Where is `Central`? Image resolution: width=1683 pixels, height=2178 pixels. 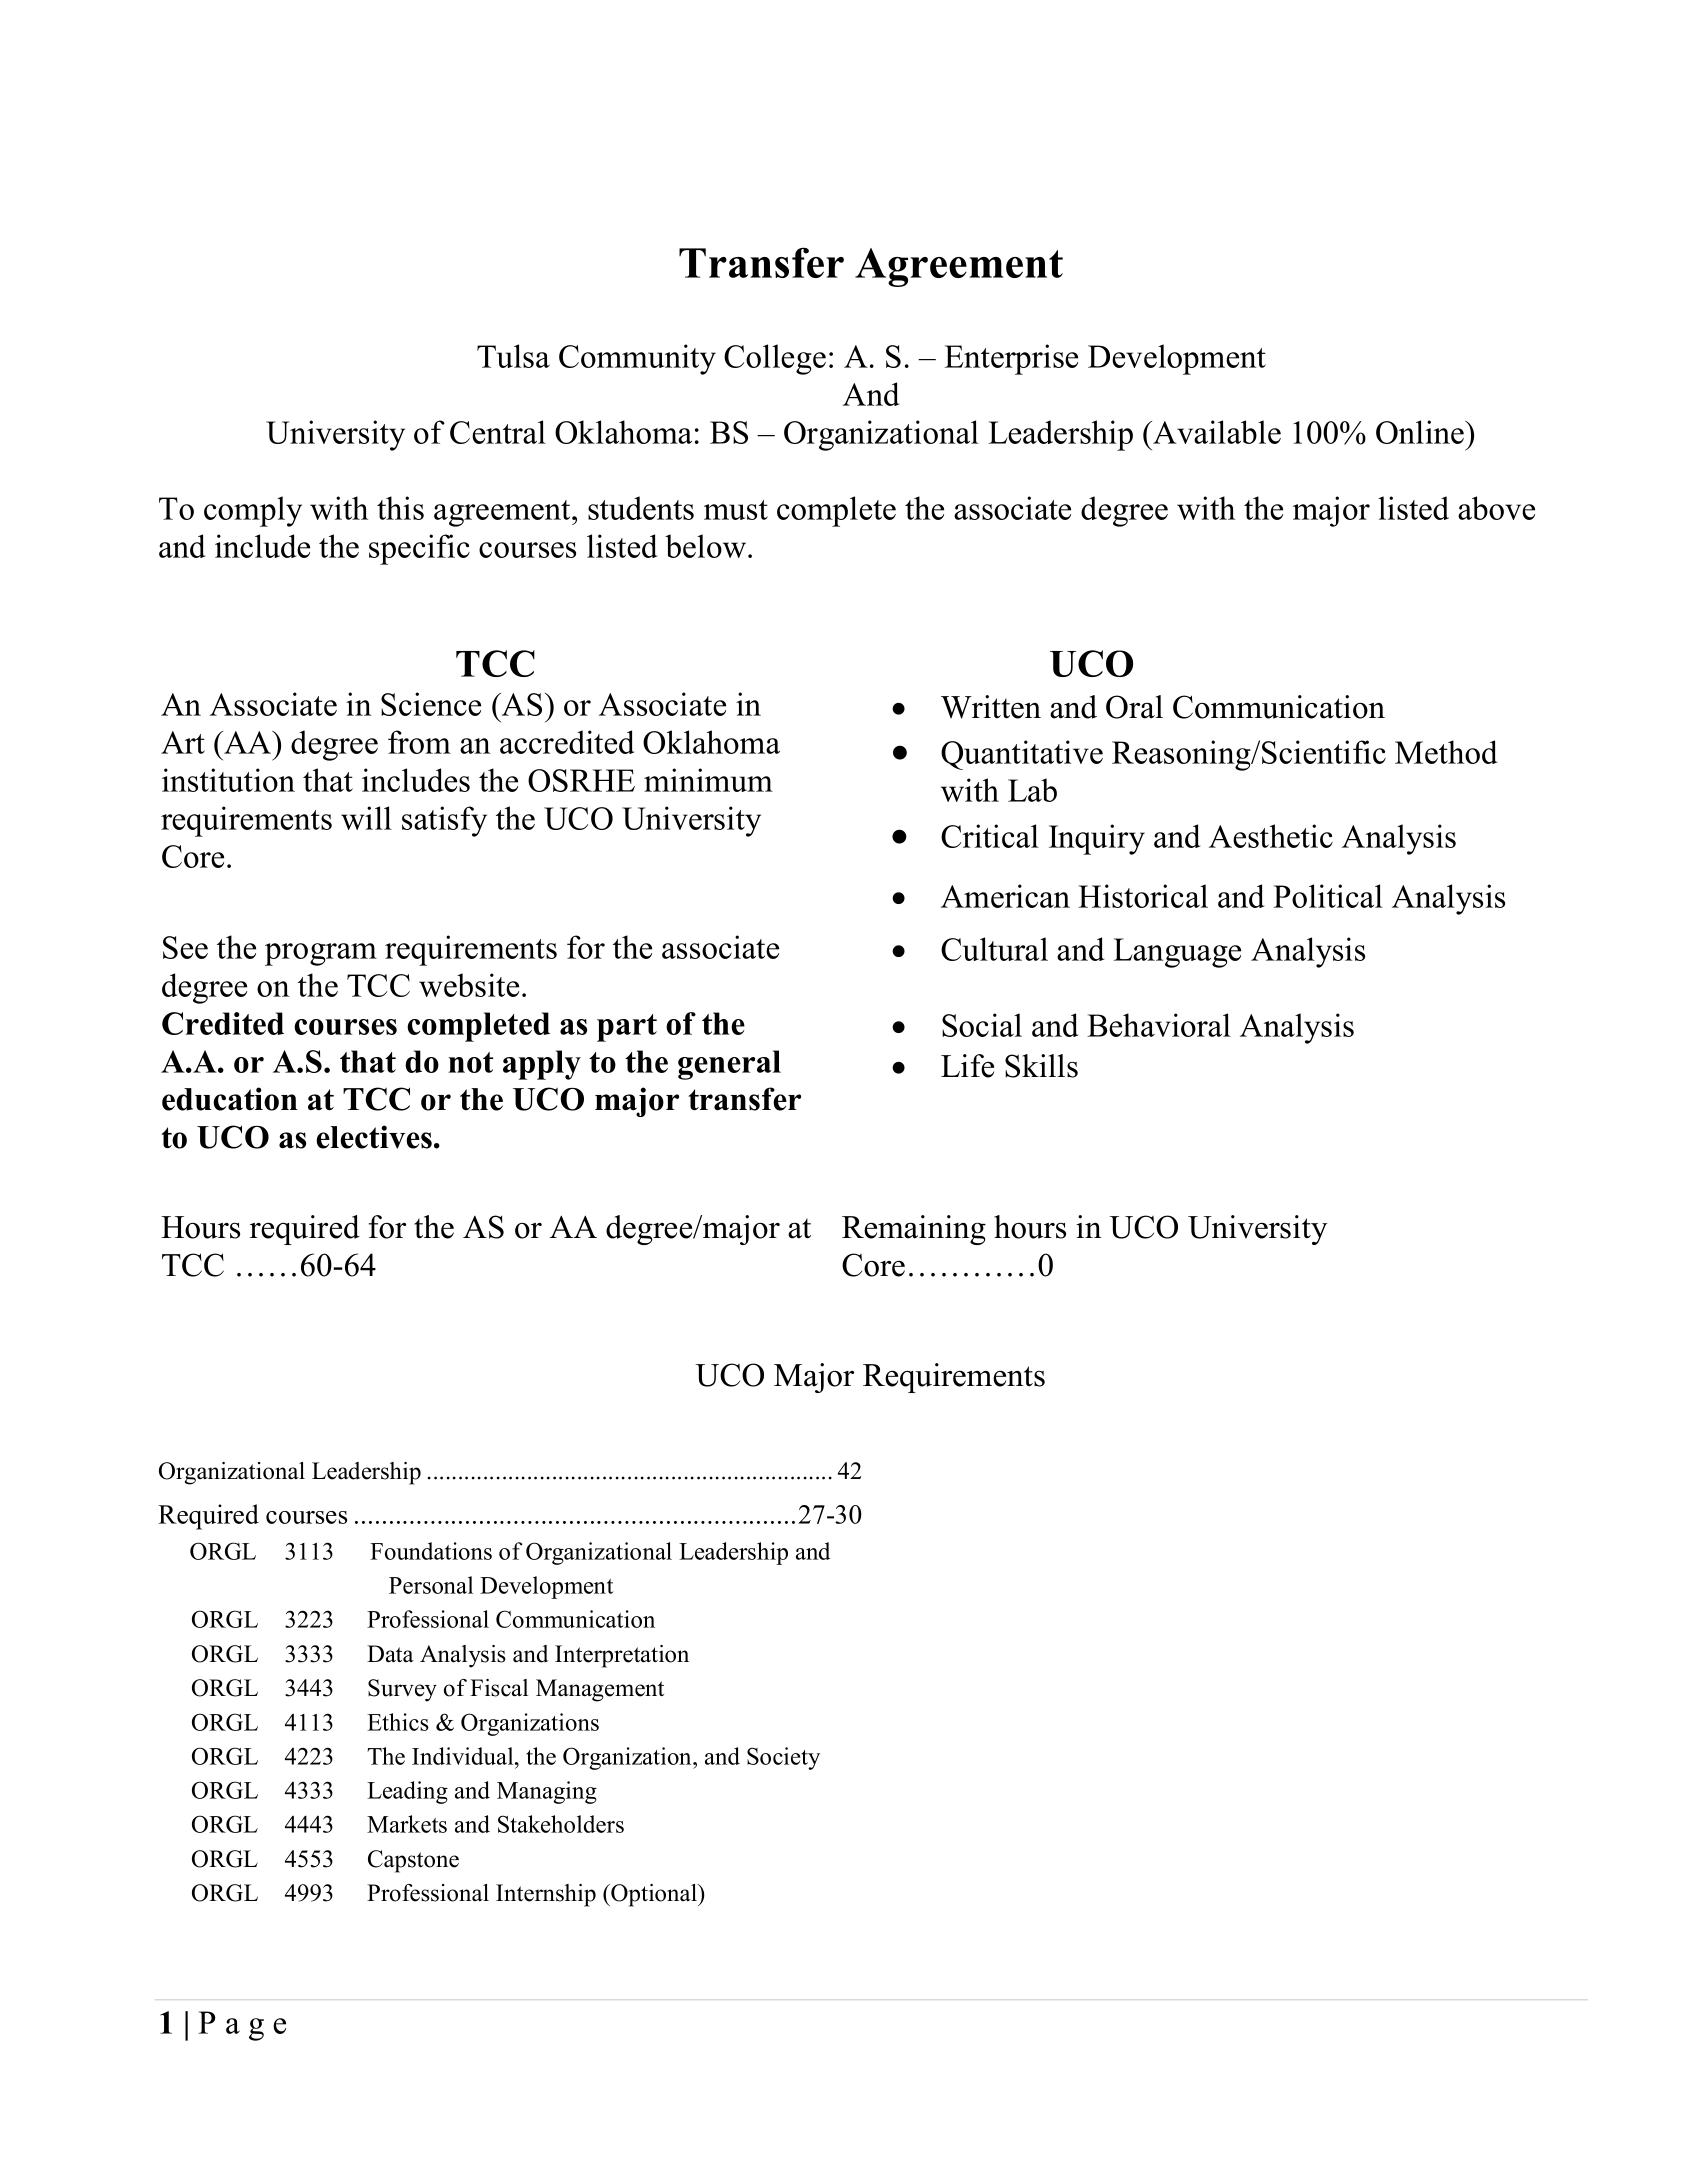
Central is located at coordinates (498, 432).
